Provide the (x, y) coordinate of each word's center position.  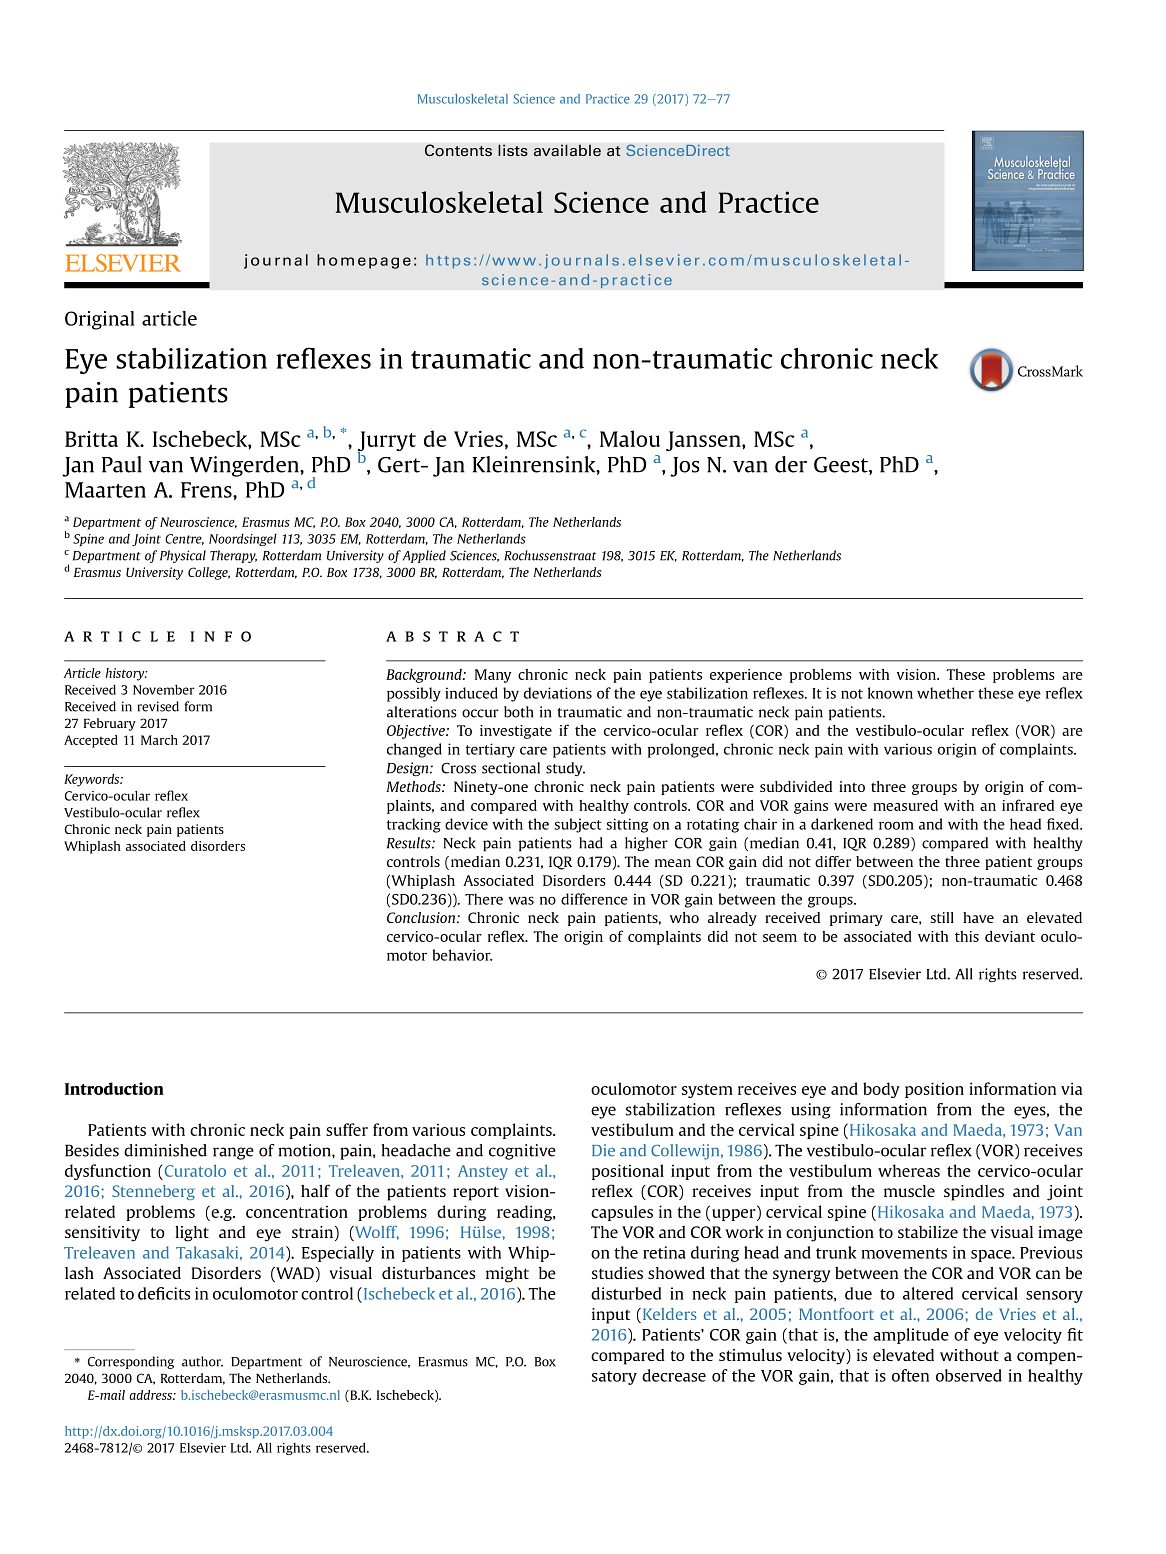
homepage (364, 261)
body (881, 1090)
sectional (511, 768)
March (159, 740)
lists (513, 150)
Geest (842, 466)
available (567, 150)
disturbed (626, 1293)
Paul (122, 464)
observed (969, 1375)
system (707, 1091)
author (202, 1361)
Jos (685, 467)
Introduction (114, 1088)
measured (905, 805)
